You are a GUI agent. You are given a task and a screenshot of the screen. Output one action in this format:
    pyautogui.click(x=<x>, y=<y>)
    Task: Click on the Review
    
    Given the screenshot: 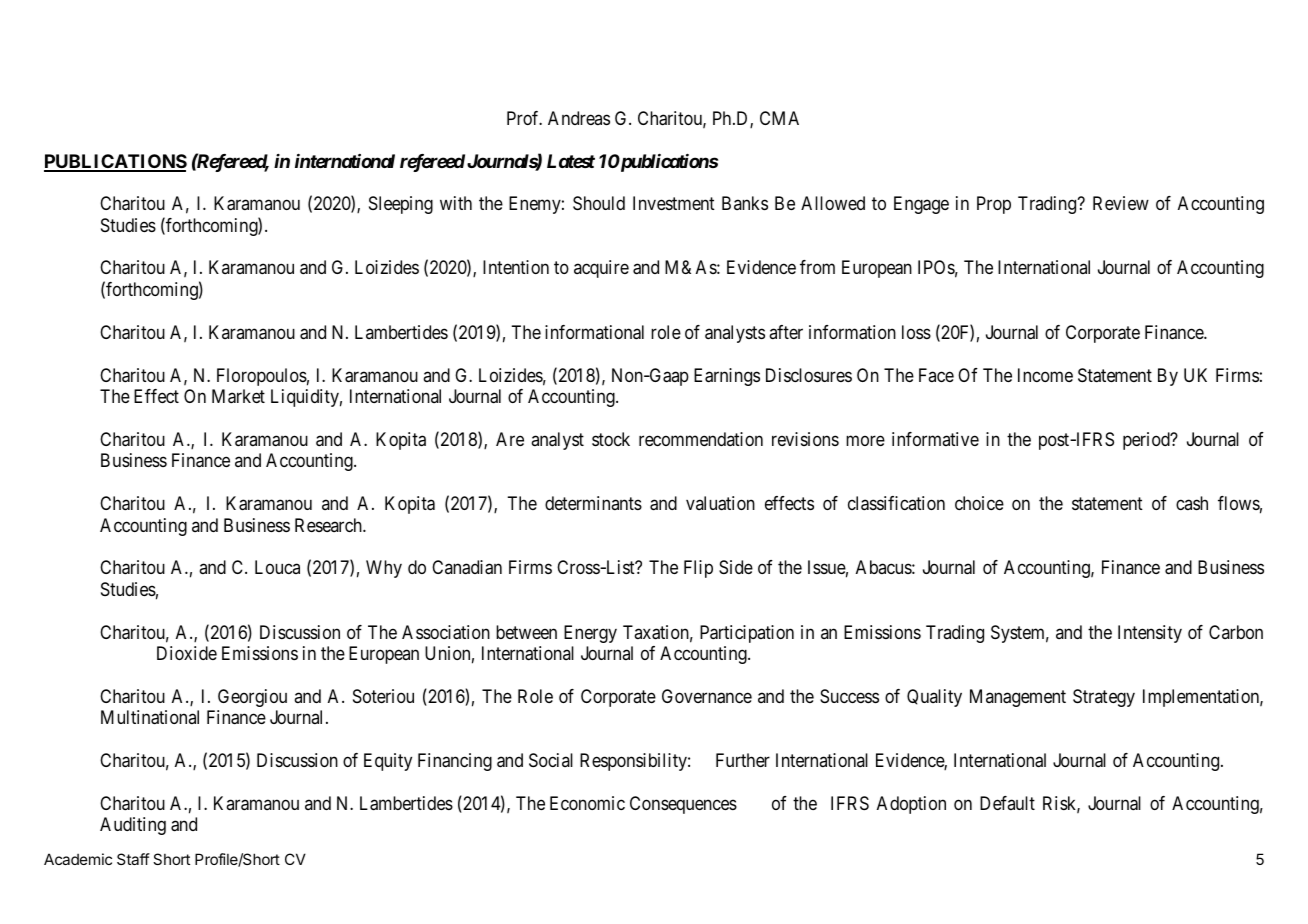 What is the action you would take?
    pyautogui.click(x=1121, y=203)
